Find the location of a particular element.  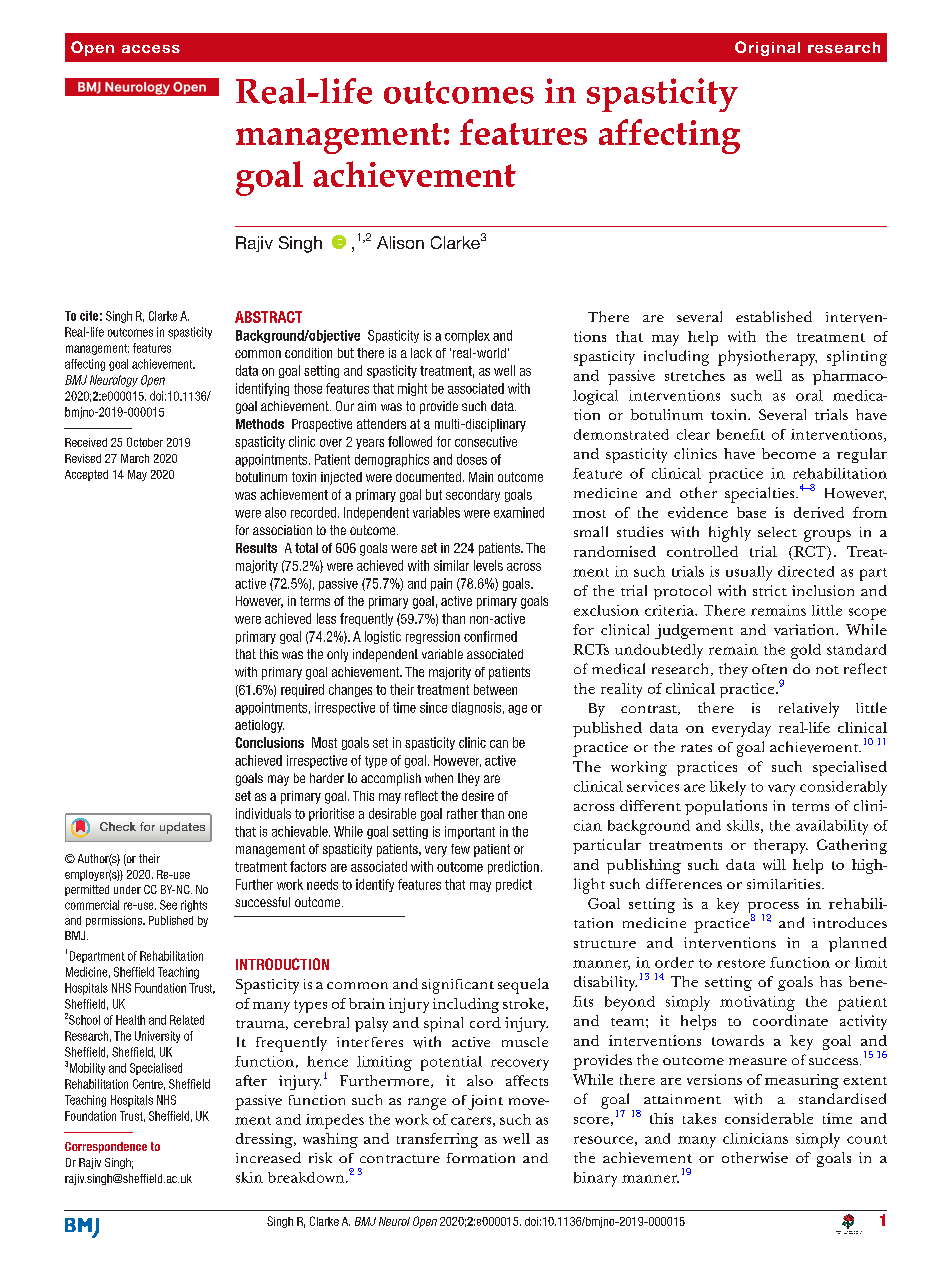

Correspondence is located at coordinates (106, 1147).
